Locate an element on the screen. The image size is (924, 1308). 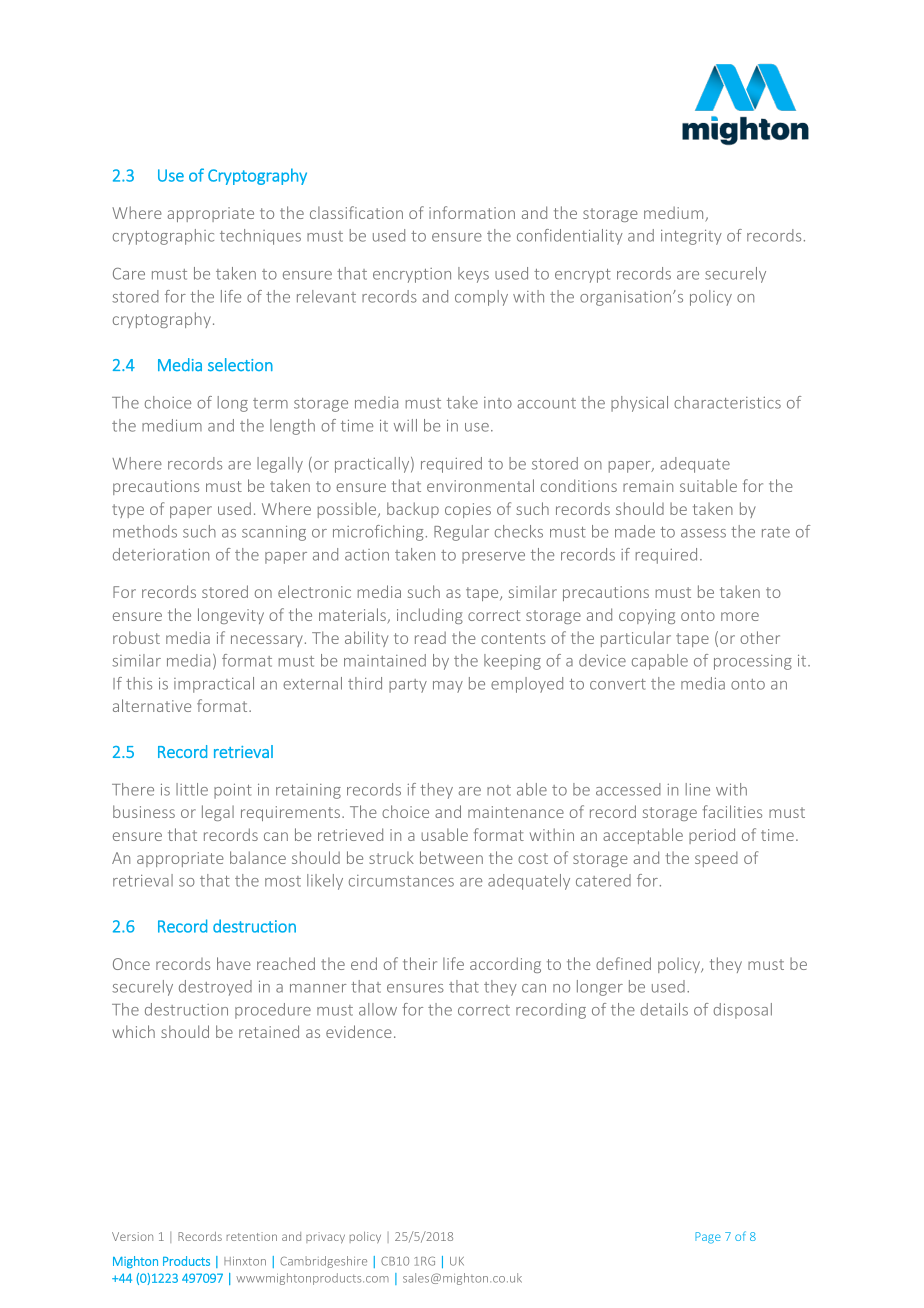
cryptographic is located at coordinates (163, 237).
